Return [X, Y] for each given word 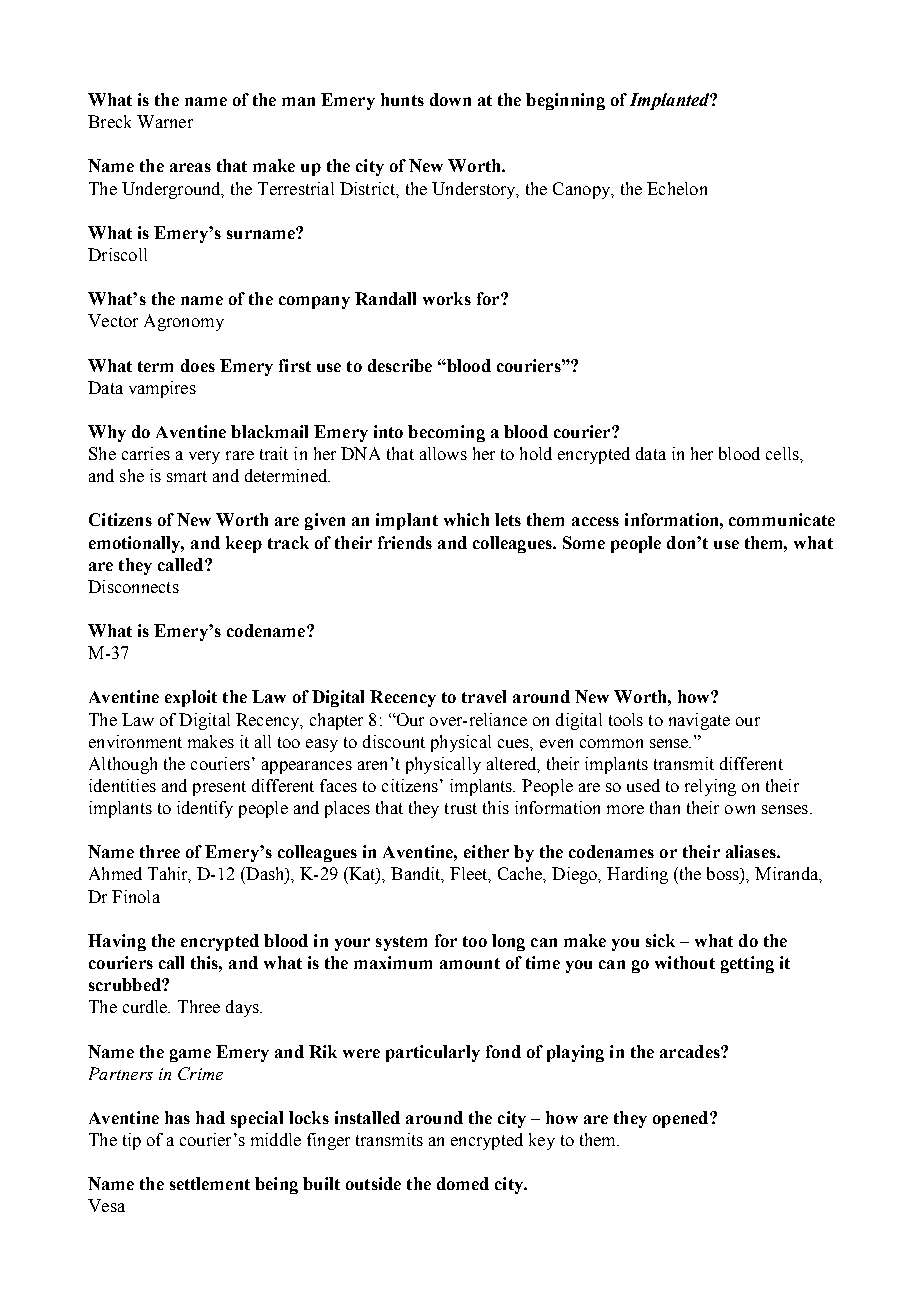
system [401, 943]
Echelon [677, 188]
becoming [446, 433]
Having [117, 942]
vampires [162, 389]
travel [484, 696]
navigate [699, 721]
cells [783, 453]
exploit [191, 698]
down [450, 99]
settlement [210, 1183]
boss [724, 873]
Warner [165, 121]
